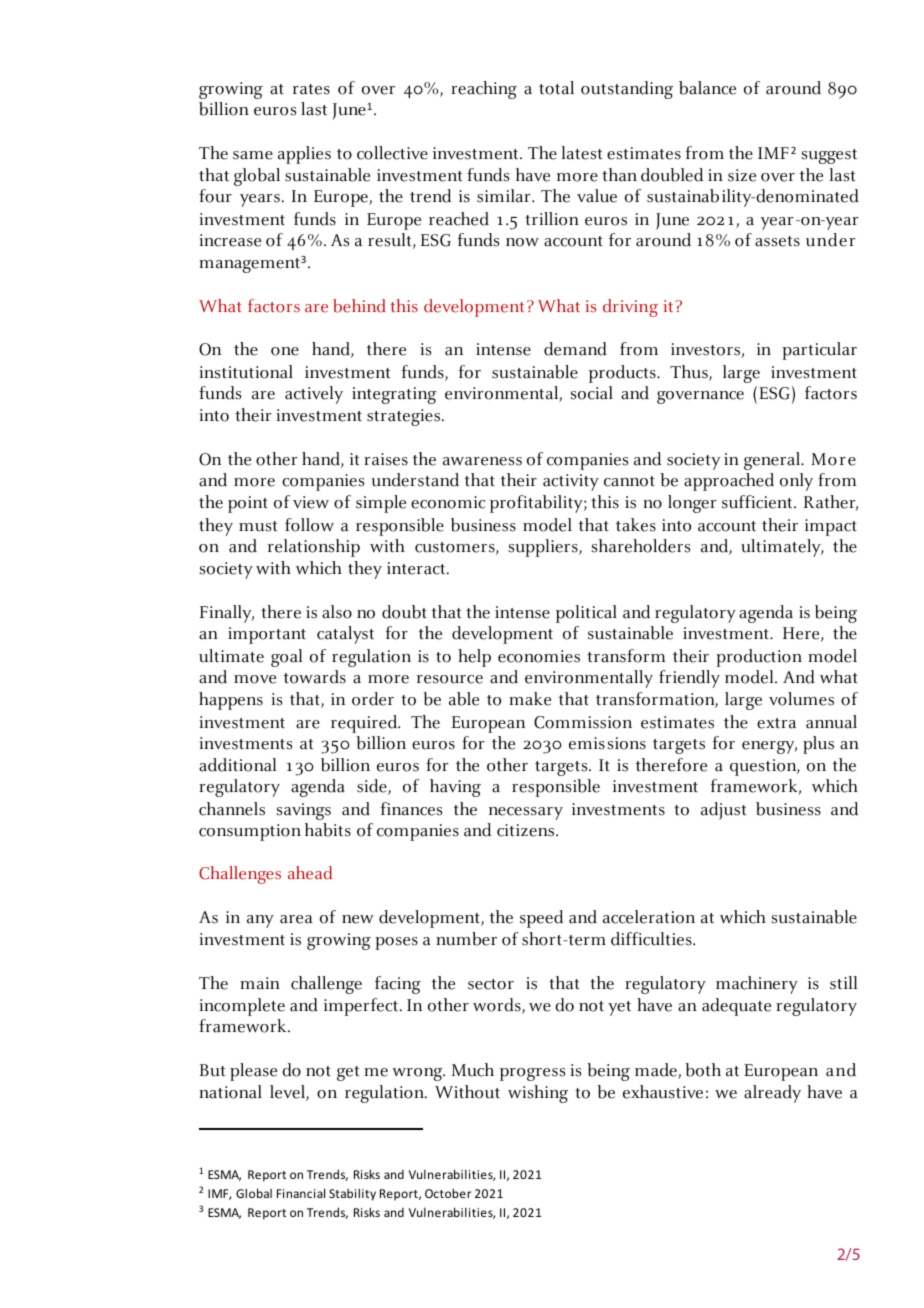 This screenshot has height=1308, width=924. Describe the element at coordinates (556, 88) in the screenshot. I see `total` at that location.
